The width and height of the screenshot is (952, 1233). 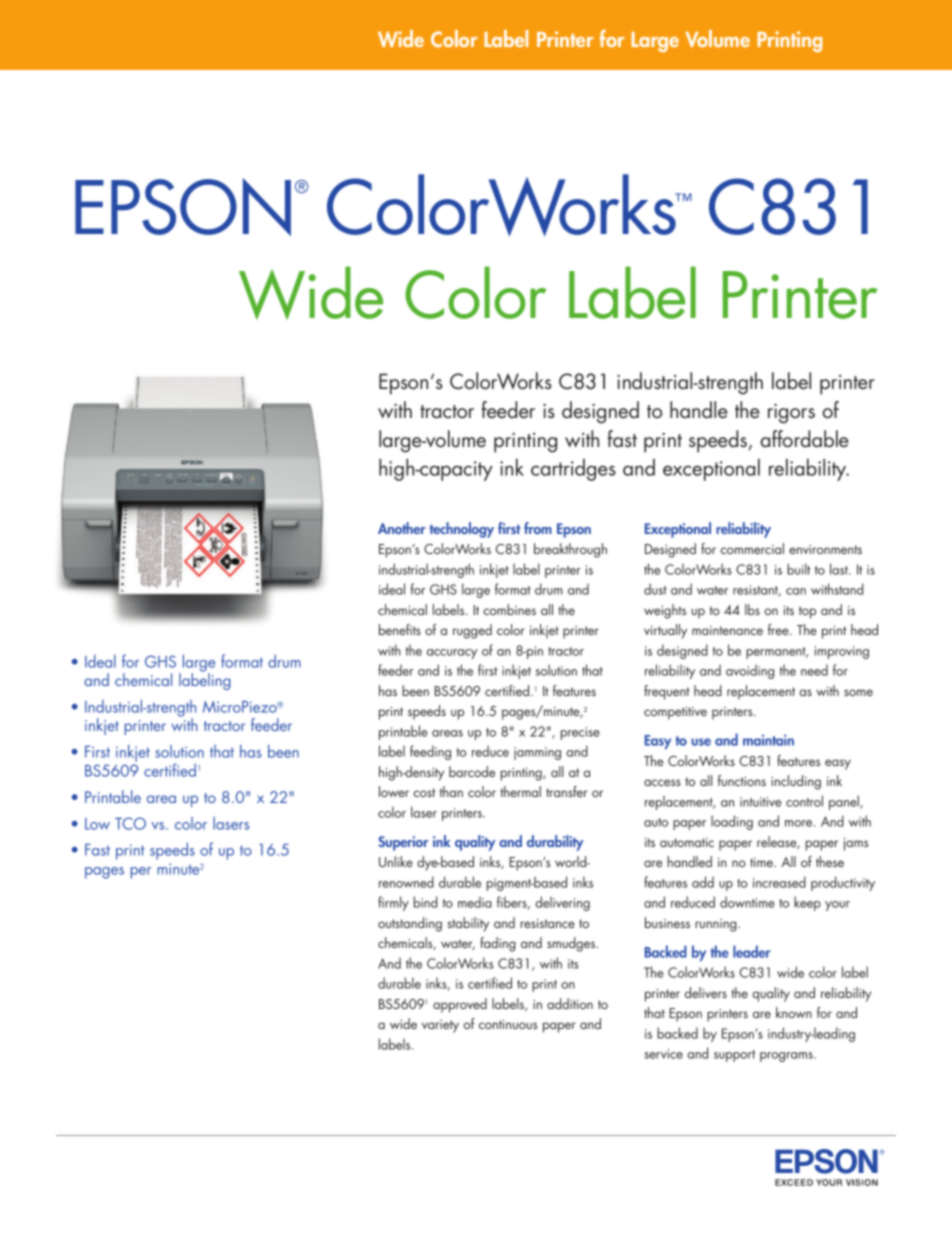 What do you see at coordinates (804, 439) in the screenshot?
I see `affordable` at bounding box center [804, 439].
